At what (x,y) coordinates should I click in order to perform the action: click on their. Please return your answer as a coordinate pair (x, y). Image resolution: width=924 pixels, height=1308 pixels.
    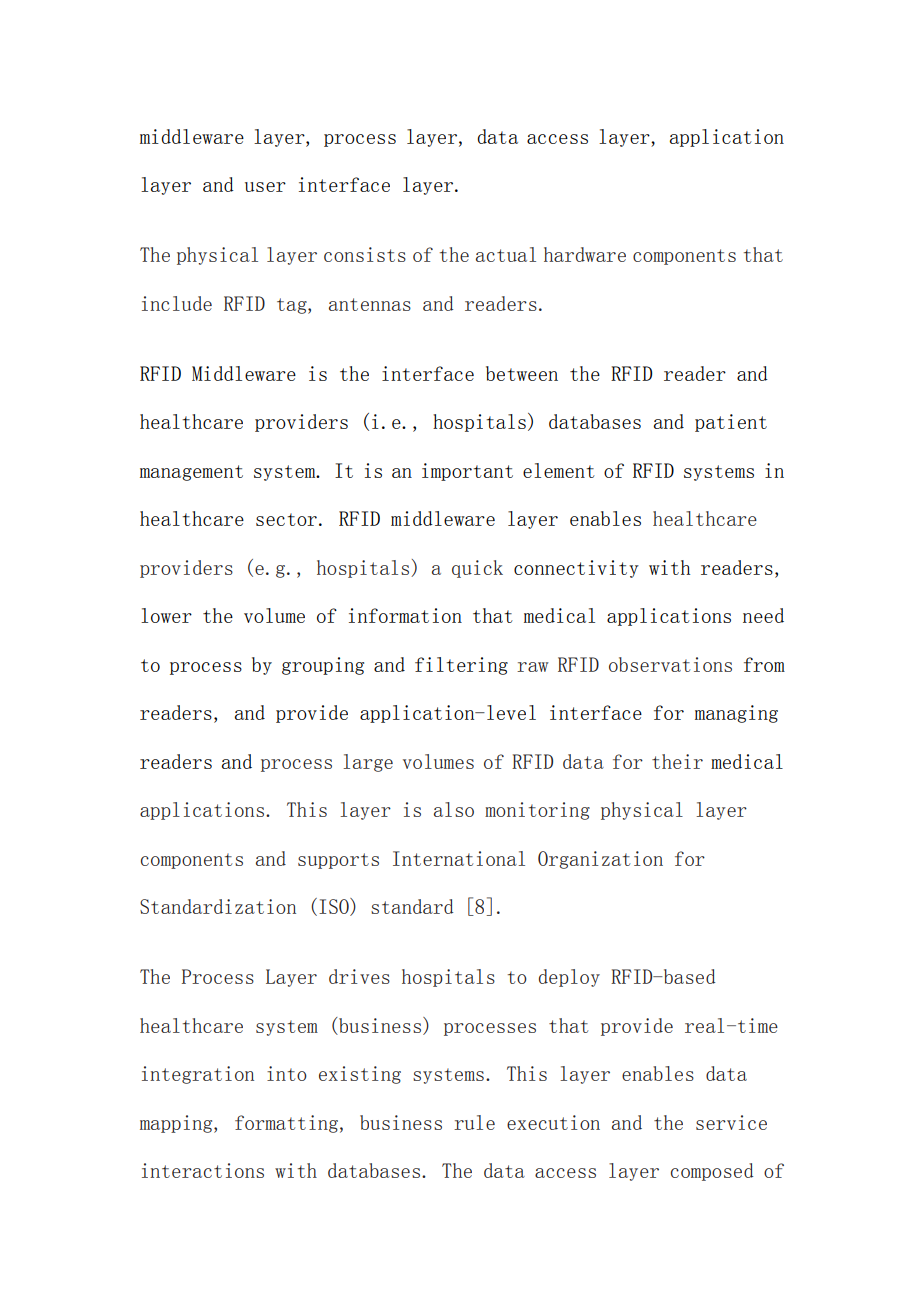
    Looking at the image, I should click on (677, 761).
